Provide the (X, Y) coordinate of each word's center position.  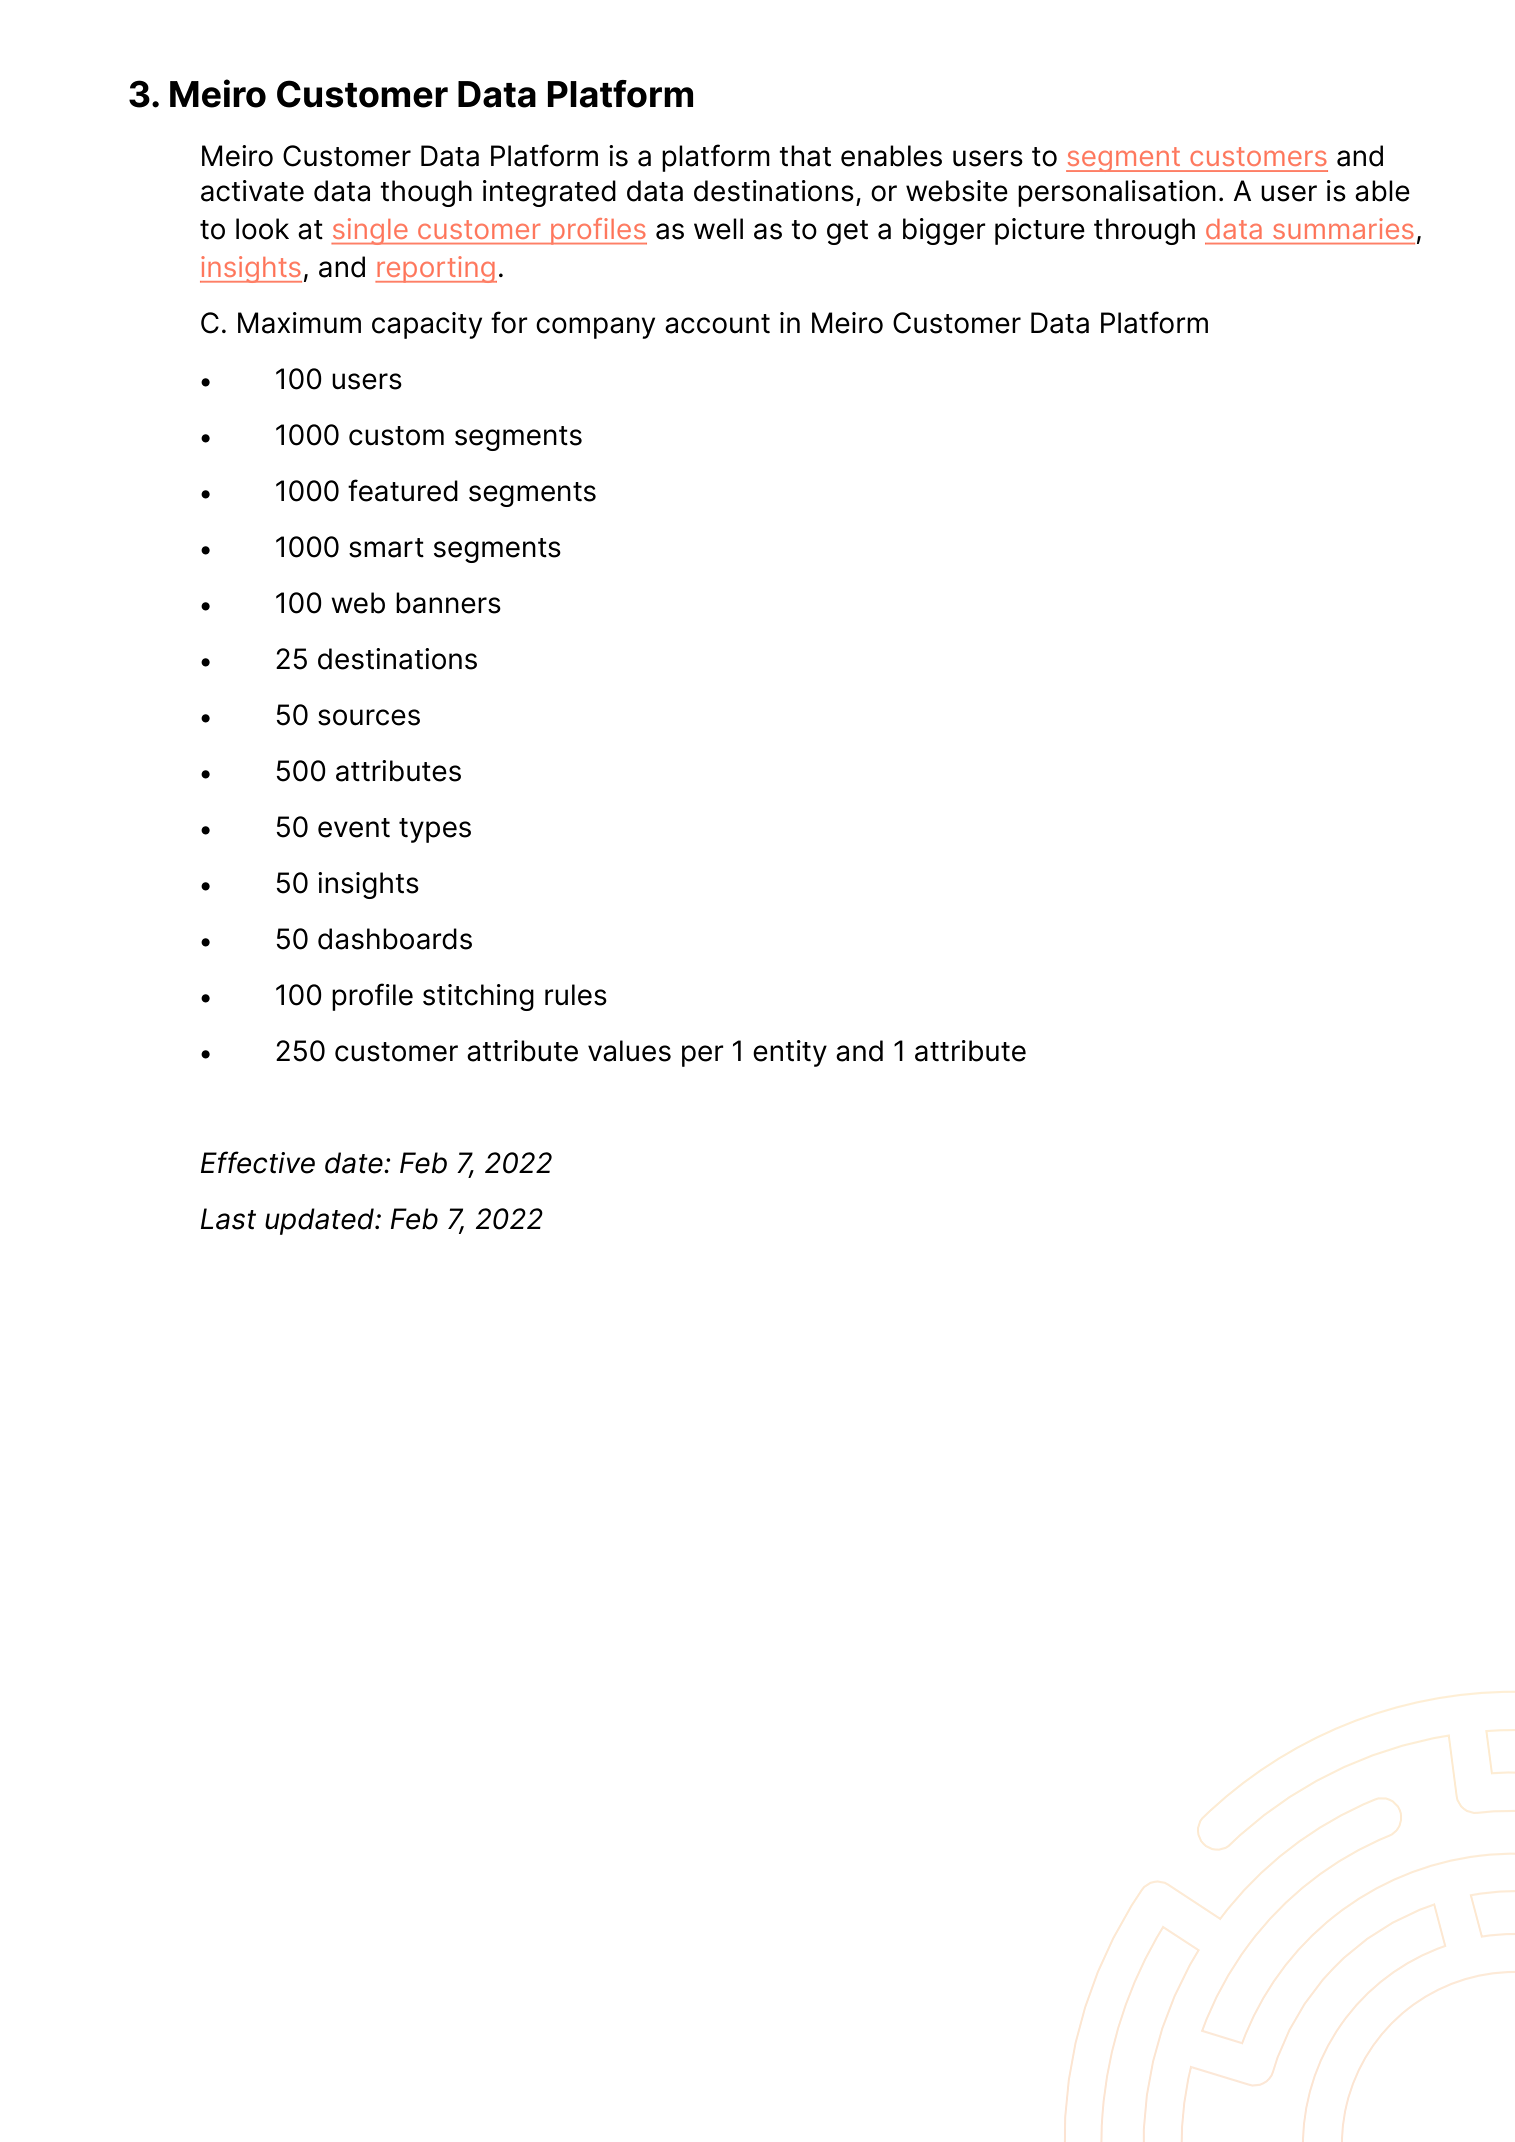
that (805, 156)
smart (386, 548)
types (435, 830)
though (426, 193)
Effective (258, 1162)
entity (790, 1053)
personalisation (1117, 193)
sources (369, 717)
